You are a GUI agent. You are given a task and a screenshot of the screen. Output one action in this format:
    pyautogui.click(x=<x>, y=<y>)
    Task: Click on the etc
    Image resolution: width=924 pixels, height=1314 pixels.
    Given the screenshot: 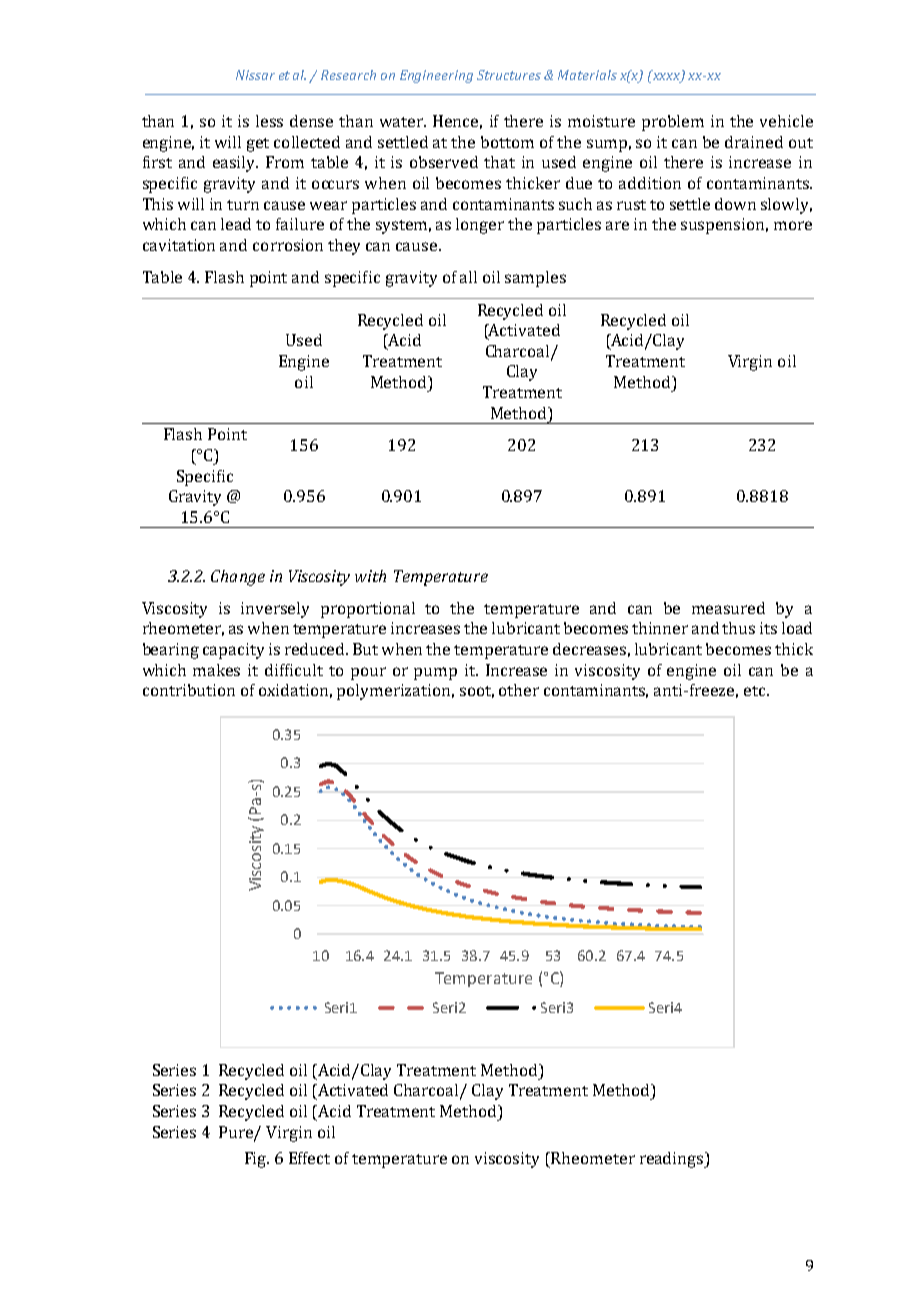 What is the action you would take?
    pyautogui.click(x=756, y=691)
